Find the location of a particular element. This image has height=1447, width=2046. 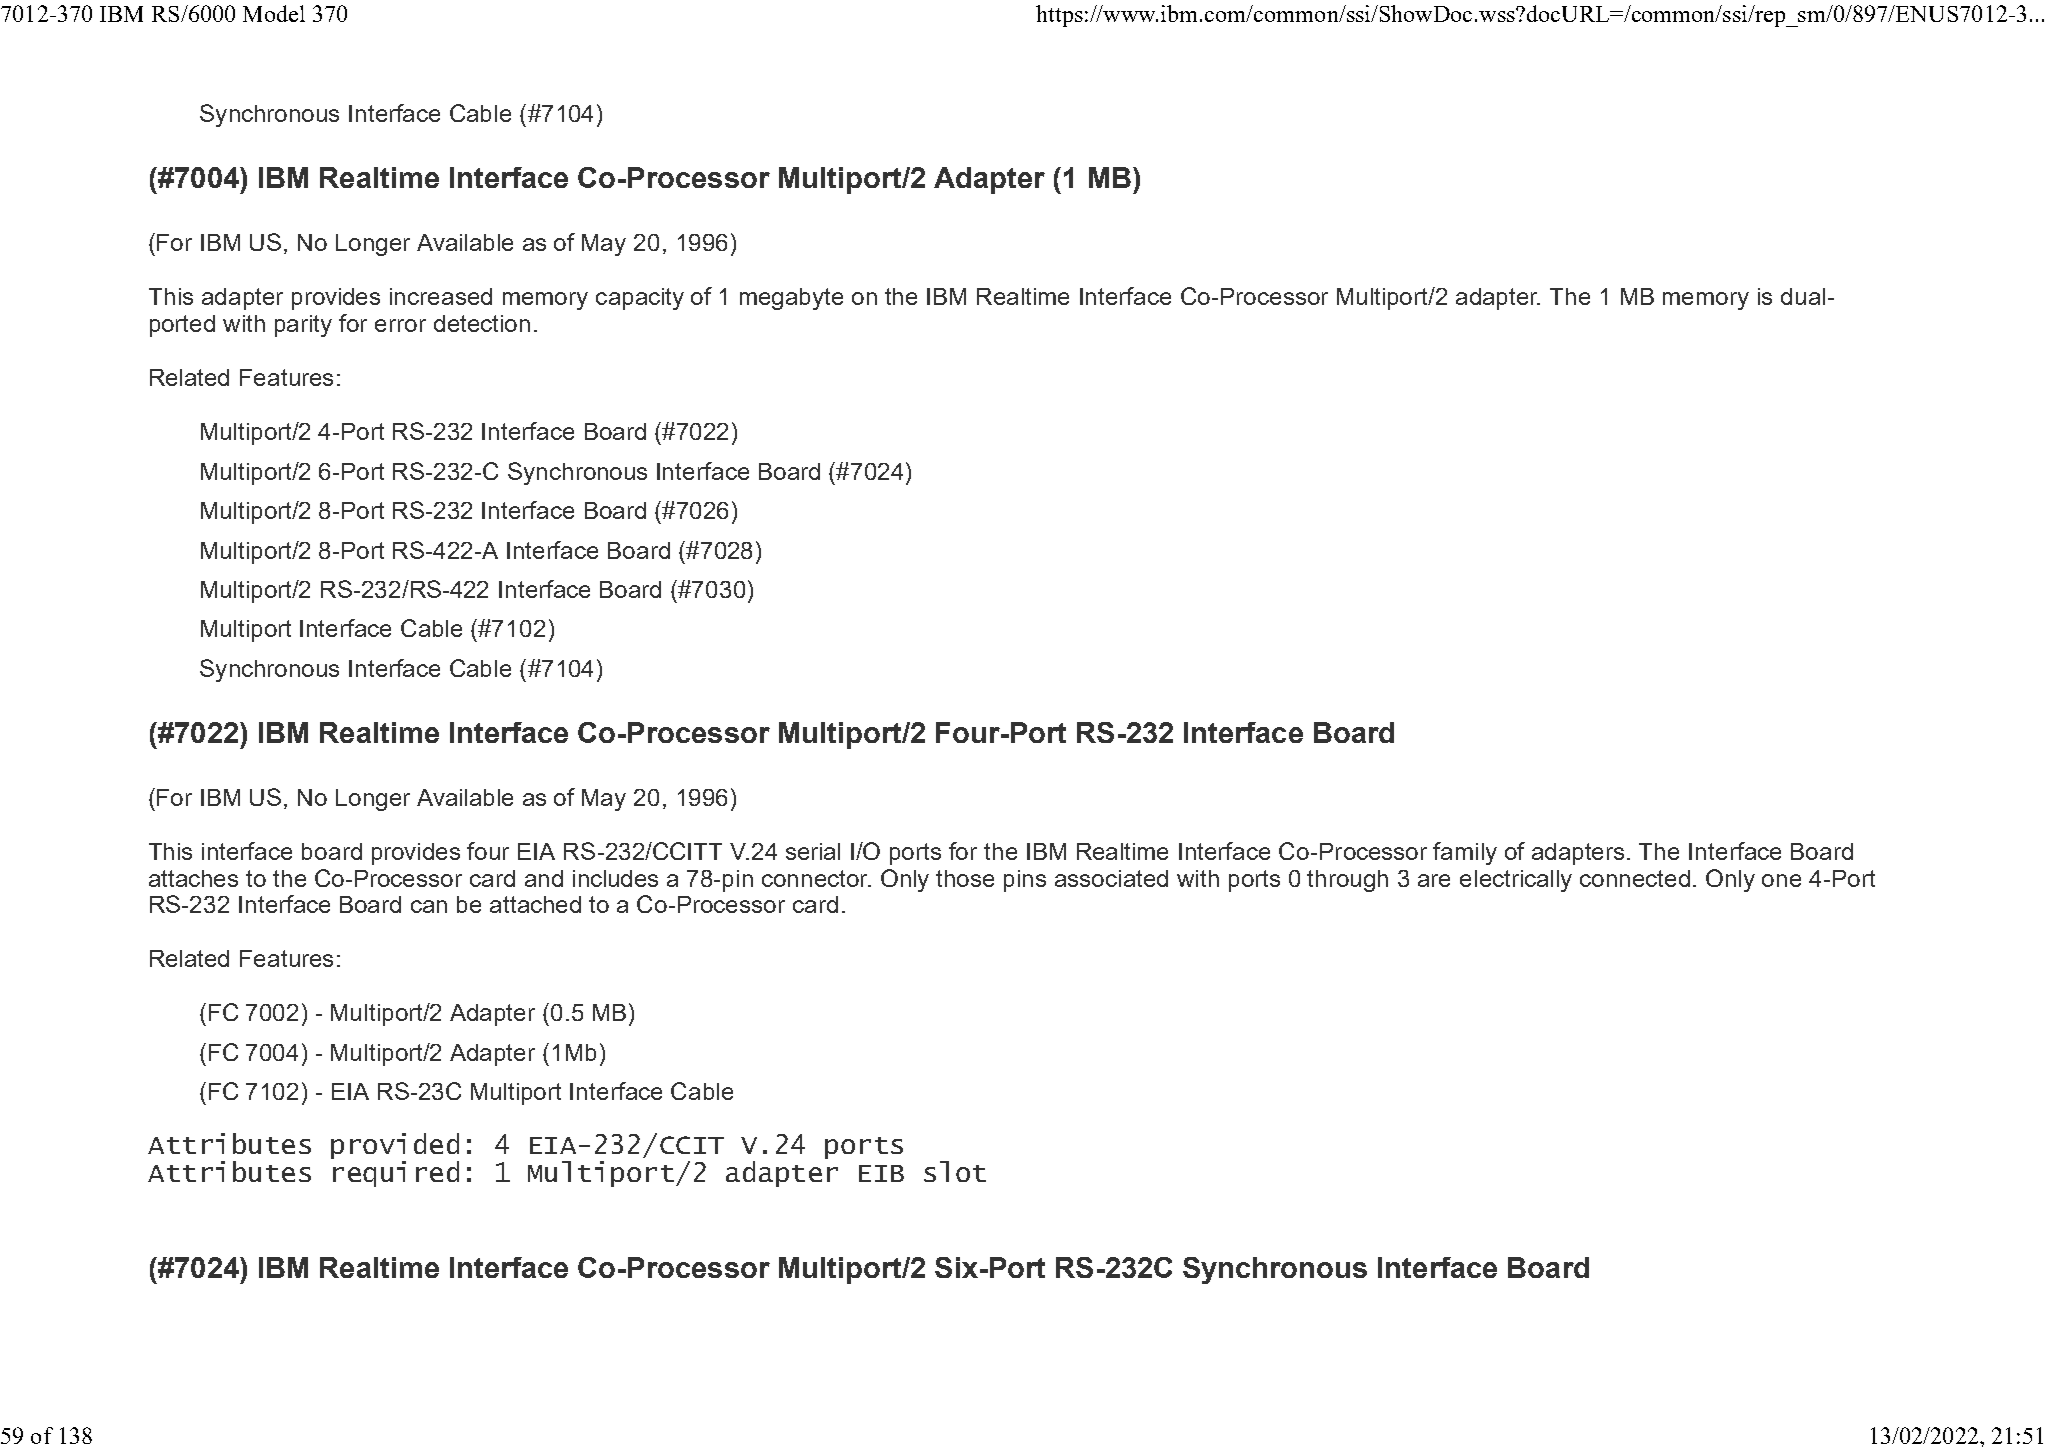

can is located at coordinates (429, 906).
